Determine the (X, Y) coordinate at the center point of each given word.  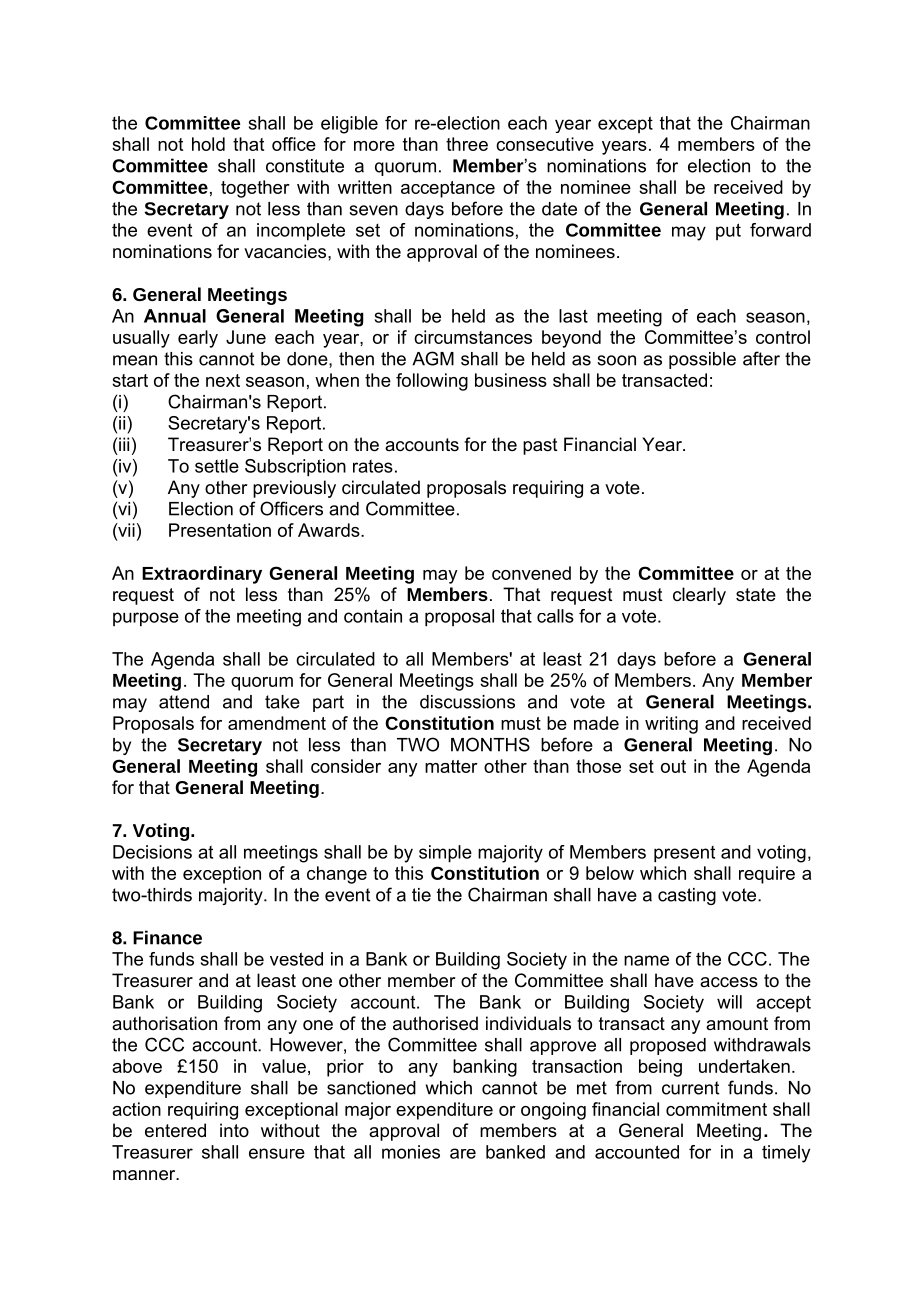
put (728, 231)
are (463, 1153)
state (756, 595)
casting (687, 896)
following (432, 382)
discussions (467, 702)
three (467, 144)
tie (421, 895)
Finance (167, 937)
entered (175, 1130)
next (223, 380)
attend (184, 702)
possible (702, 360)
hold (208, 144)
